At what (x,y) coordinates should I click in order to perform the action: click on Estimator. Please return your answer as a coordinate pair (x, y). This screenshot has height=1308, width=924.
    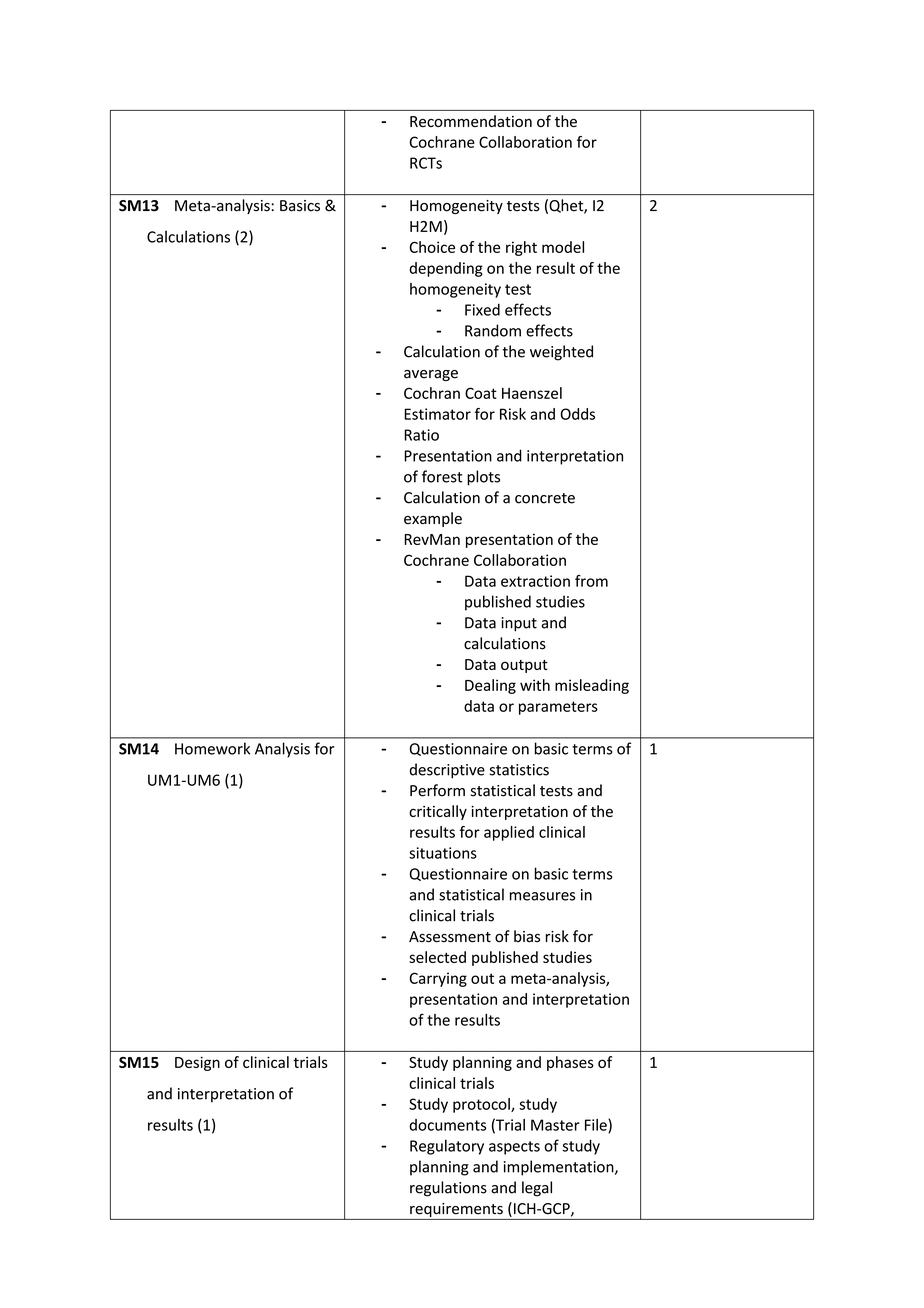
    Looking at the image, I should click on (437, 414).
